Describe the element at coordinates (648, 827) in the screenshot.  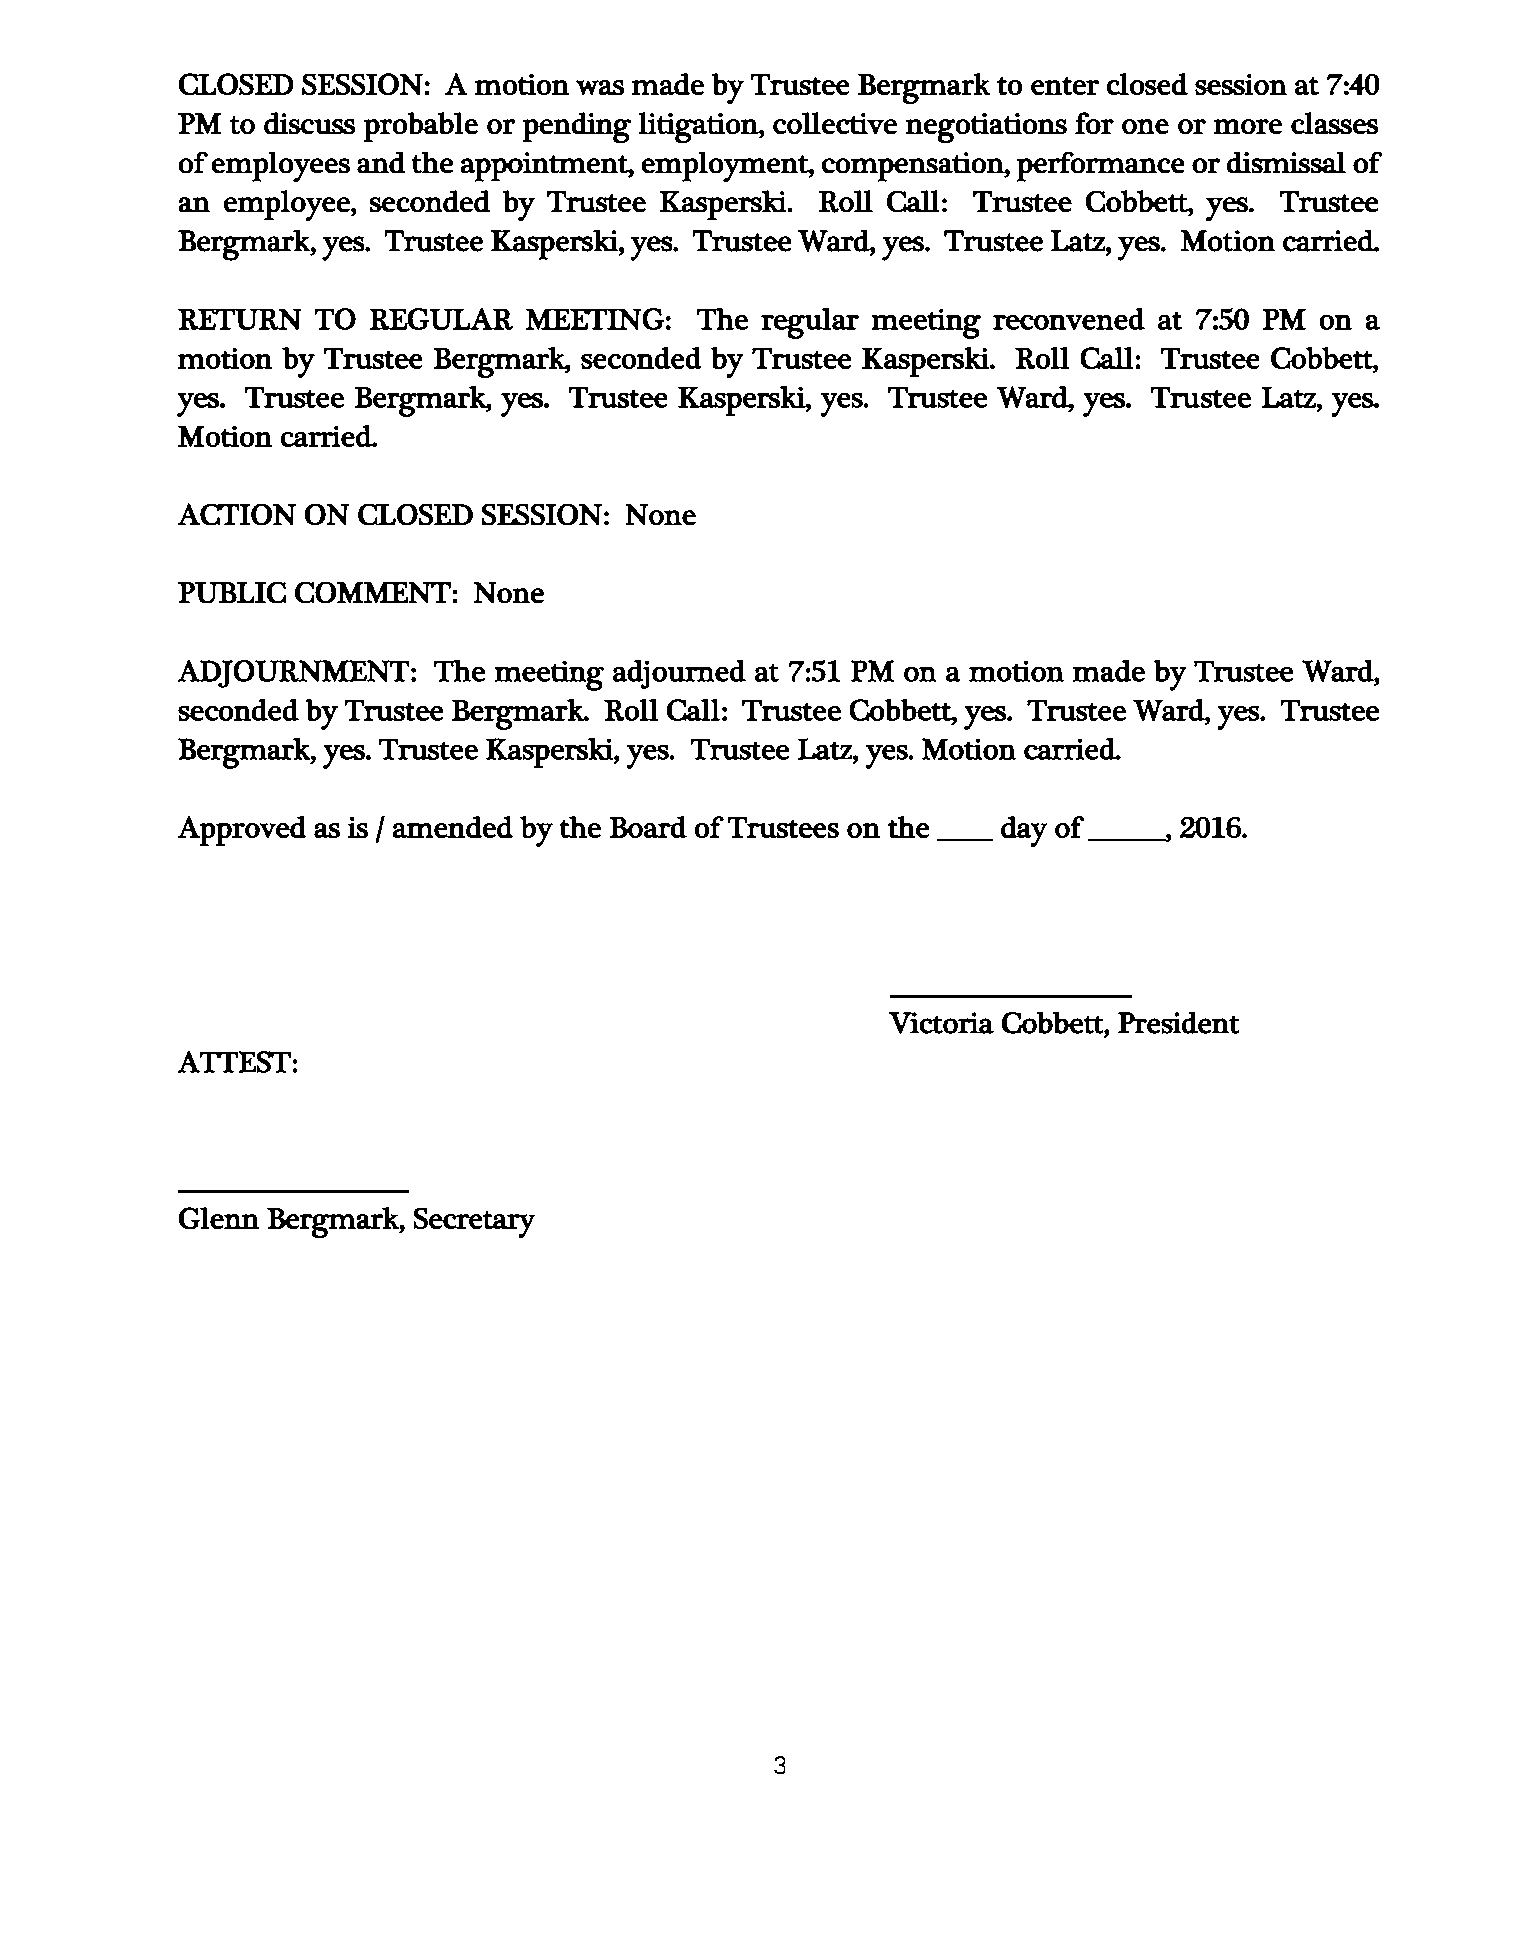
I see `Board` at that location.
